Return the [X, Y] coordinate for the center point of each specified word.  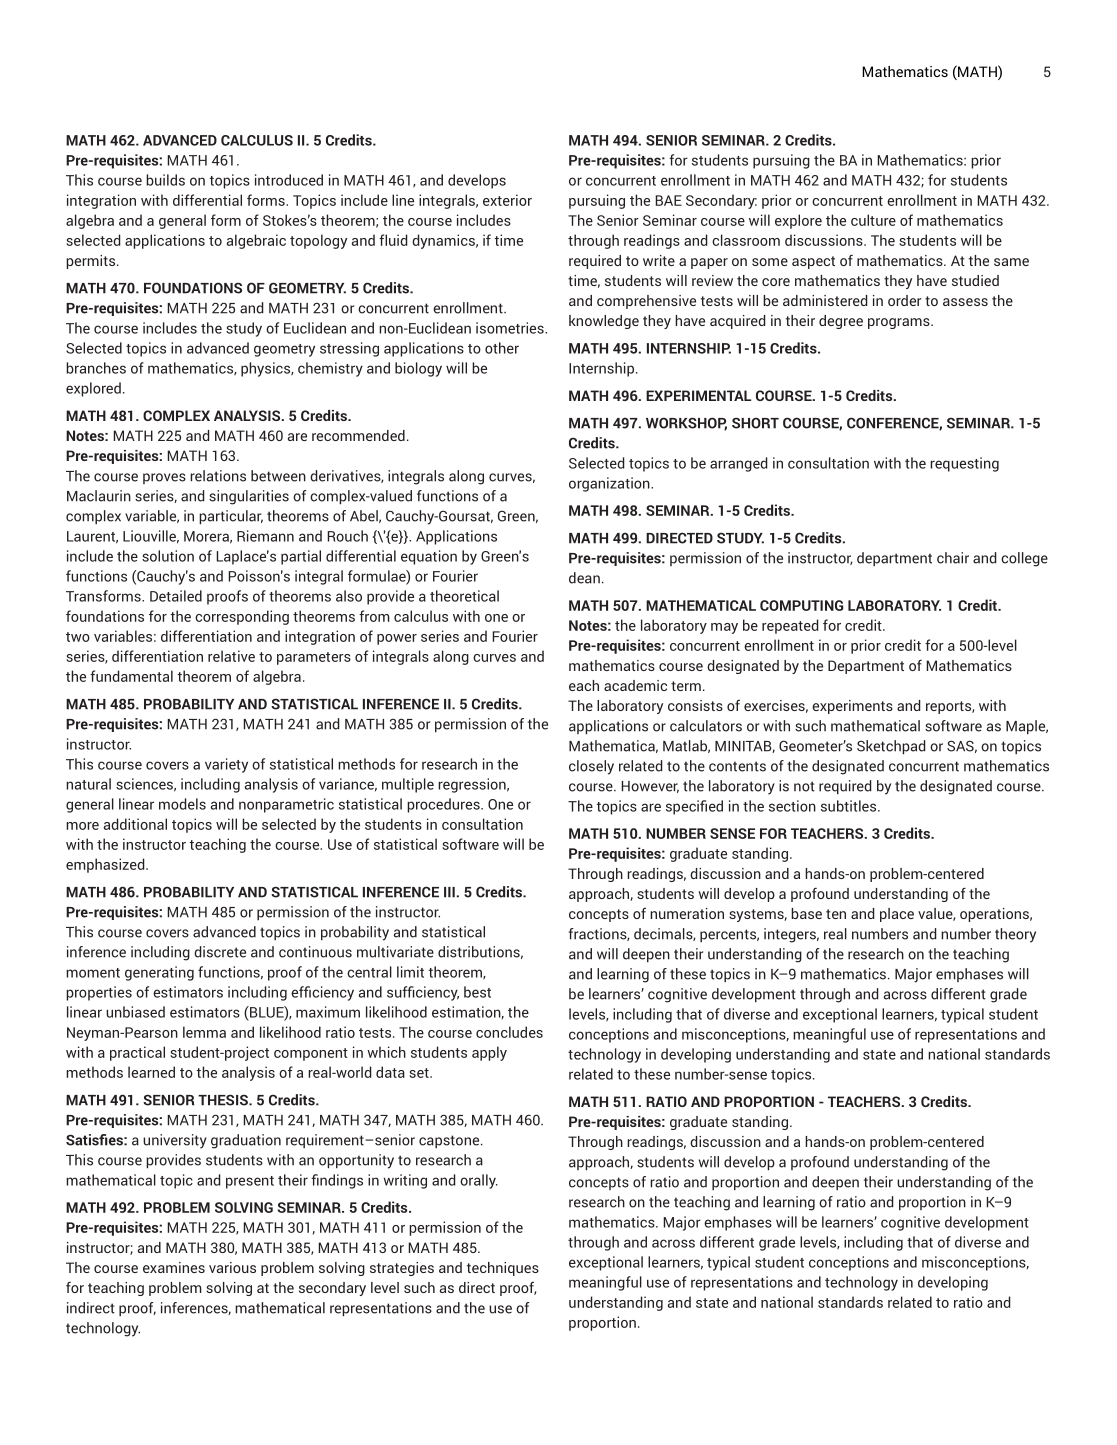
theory [1015, 935]
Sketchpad [891, 747]
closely [591, 767]
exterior [507, 200]
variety [226, 765]
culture [873, 220]
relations [218, 476]
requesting [964, 464]
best [477, 992]
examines [174, 1267]
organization [610, 484]
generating [159, 973]
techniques [503, 1269]
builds [165, 180]
